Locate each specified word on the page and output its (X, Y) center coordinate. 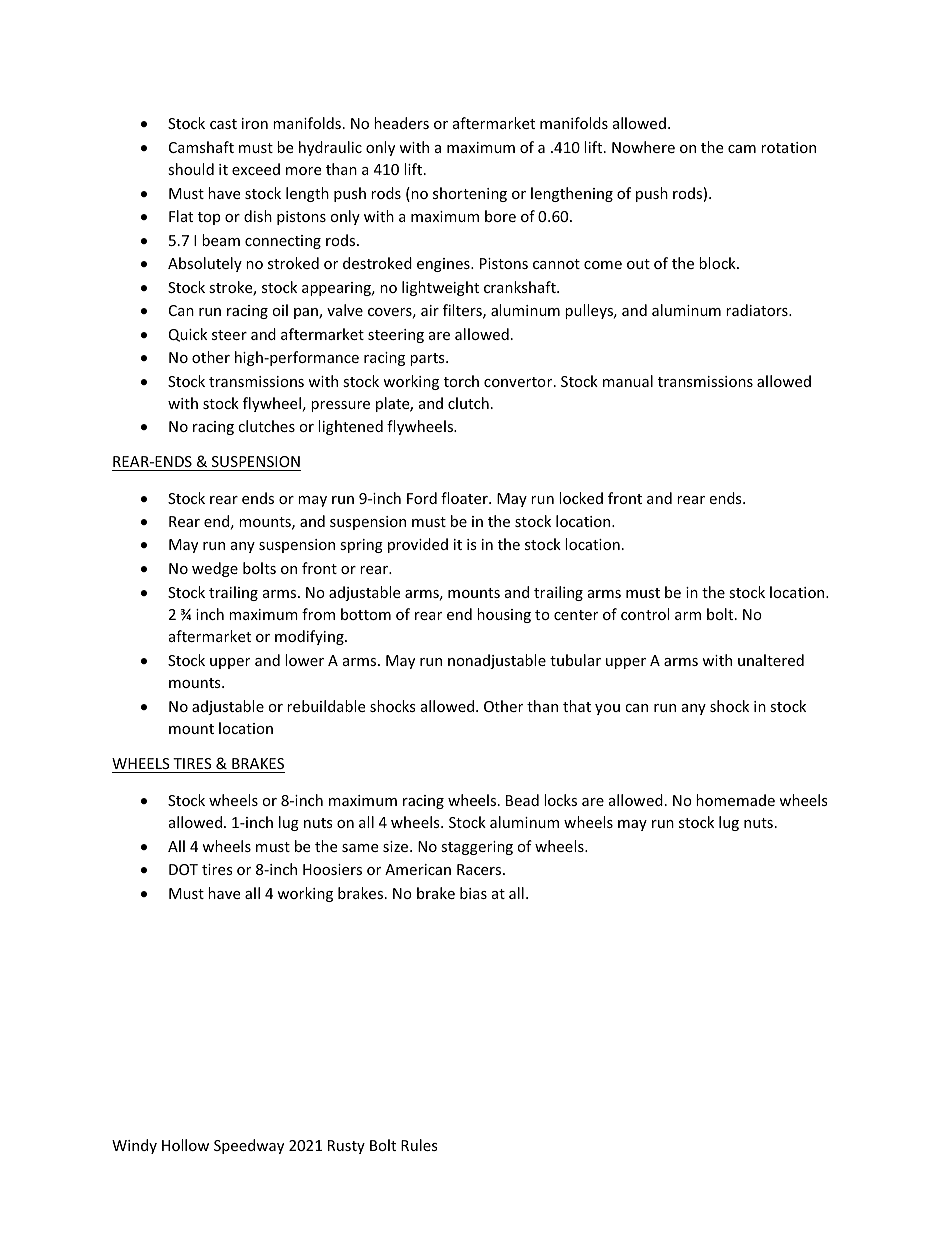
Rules (419, 1145)
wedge (215, 569)
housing (504, 615)
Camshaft (201, 147)
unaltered (771, 660)
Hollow (185, 1145)
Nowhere (643, 147)
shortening (470, 194)
